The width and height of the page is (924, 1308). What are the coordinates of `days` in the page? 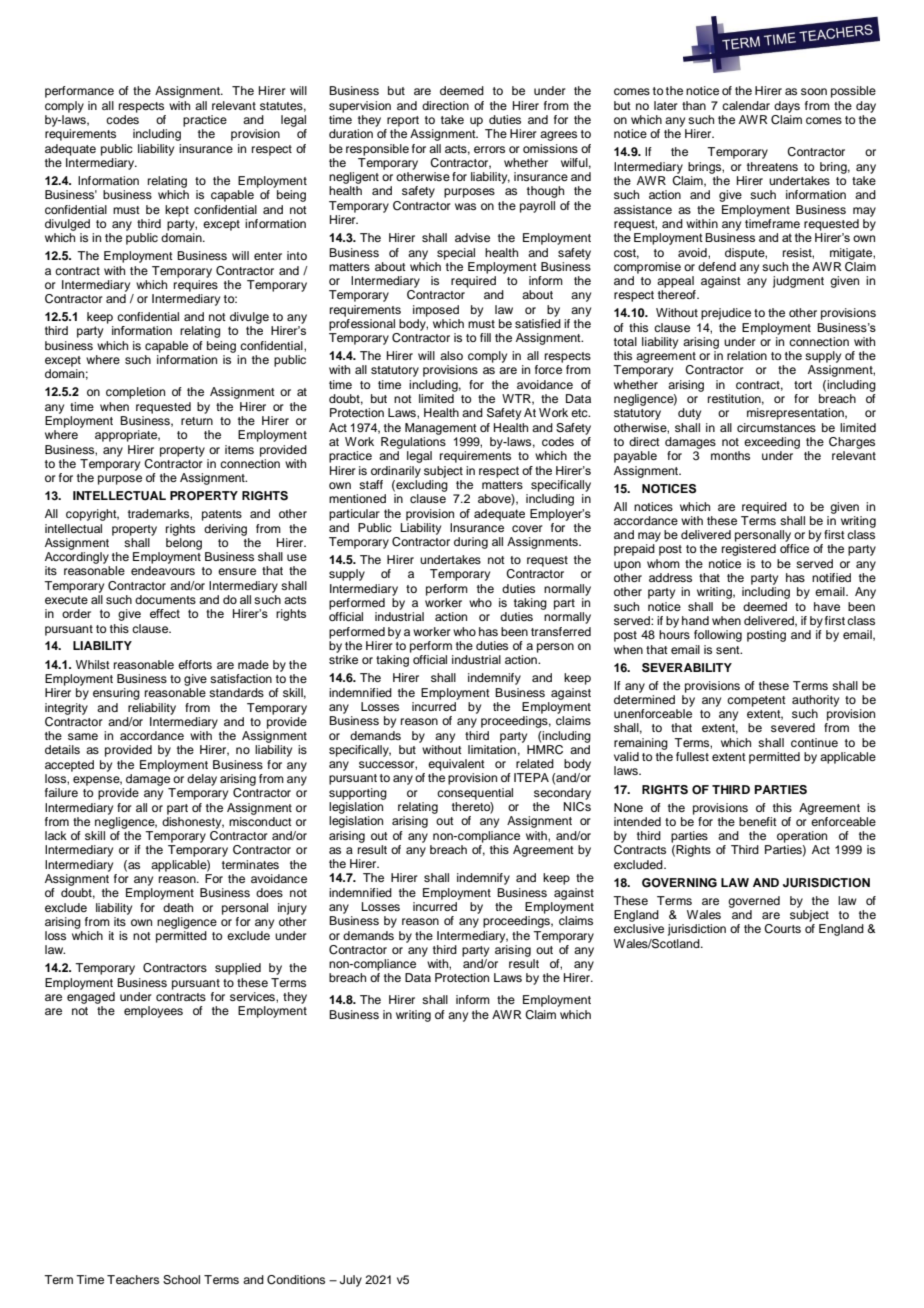 It's located at (787, 107).
